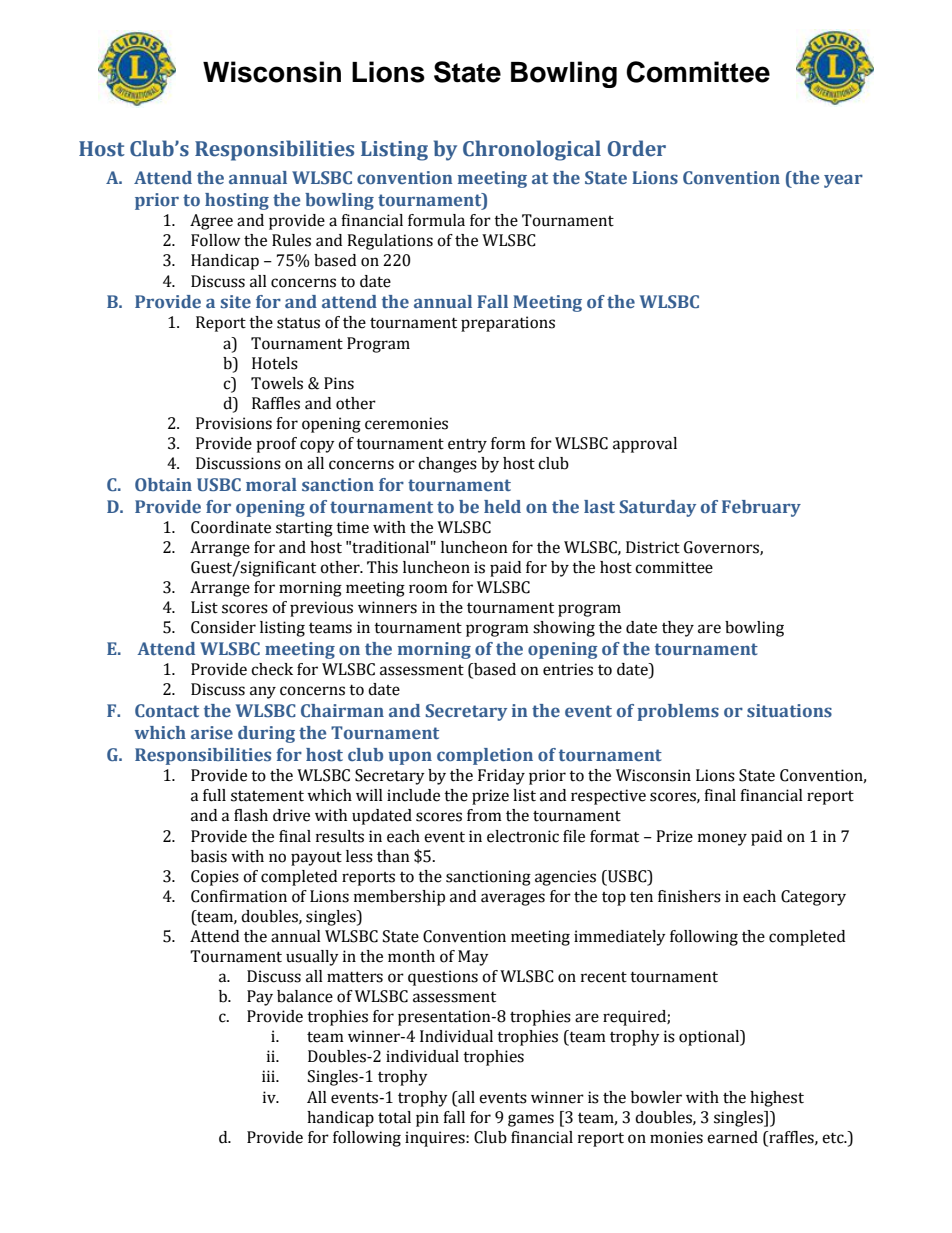 This document has height=1233, width=952. I want to click on moral, so click(271, 485).
